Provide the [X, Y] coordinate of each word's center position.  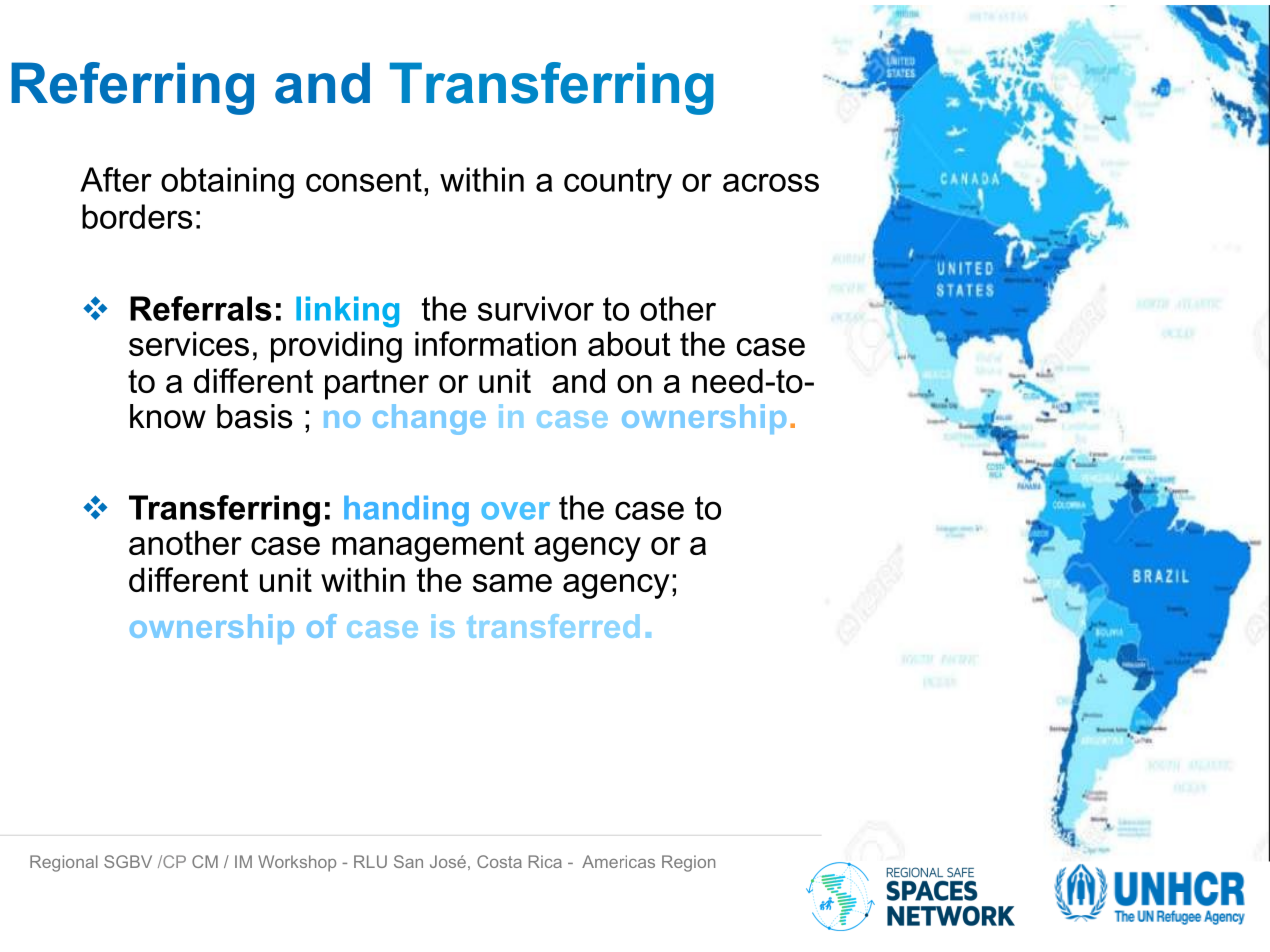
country [618, 183]
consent [364, 180]
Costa [499, 861]
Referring [132, 88]
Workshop [297, 863]
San [408, 861]
